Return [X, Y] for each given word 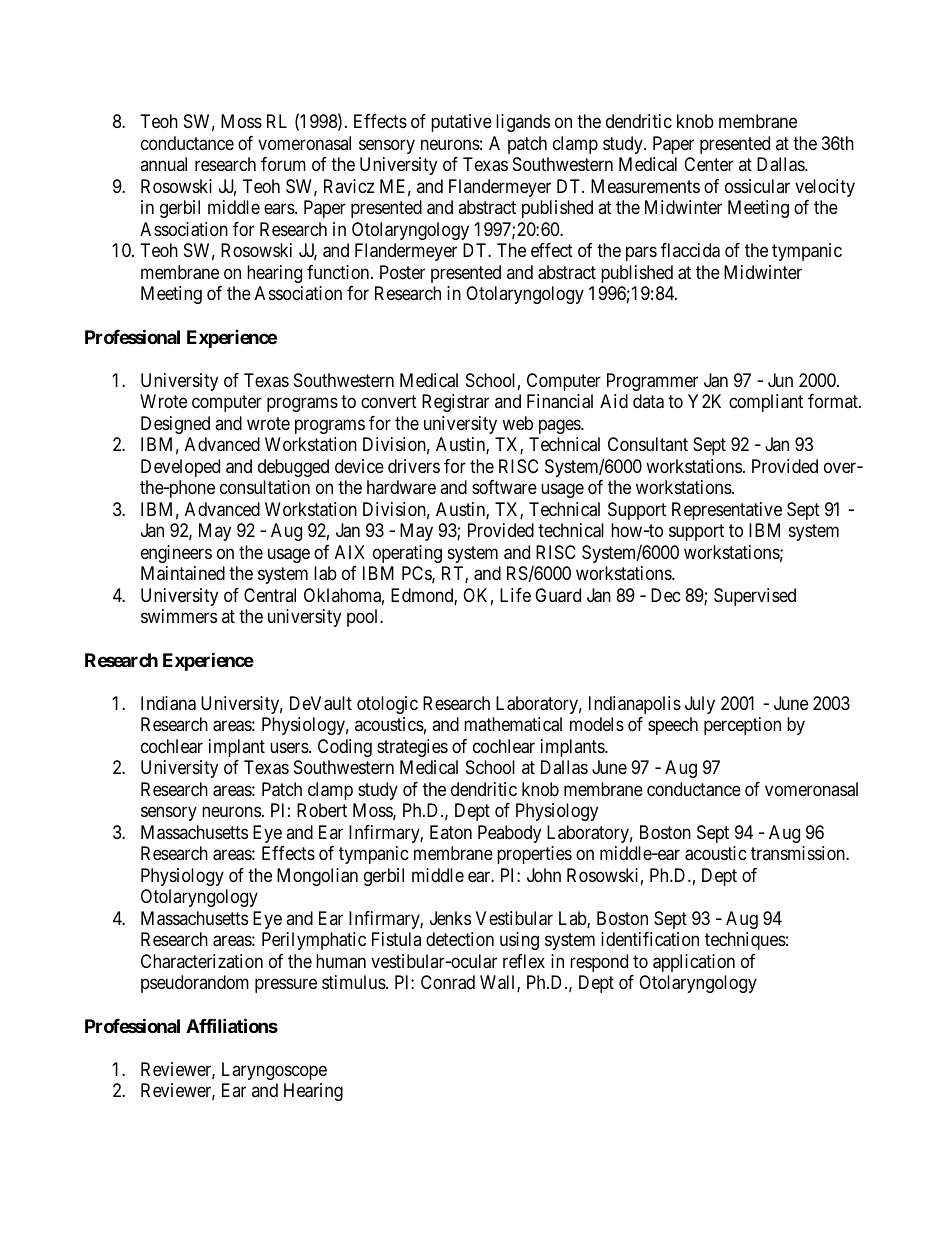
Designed [175, 425]
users [289, 747]
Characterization [202, 961]
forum [283, 164]
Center [709, 164]
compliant [766, 403]
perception [742, 726]
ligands [523, 123]
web [517, 423]
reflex [524, 961]
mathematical [513, 724]
